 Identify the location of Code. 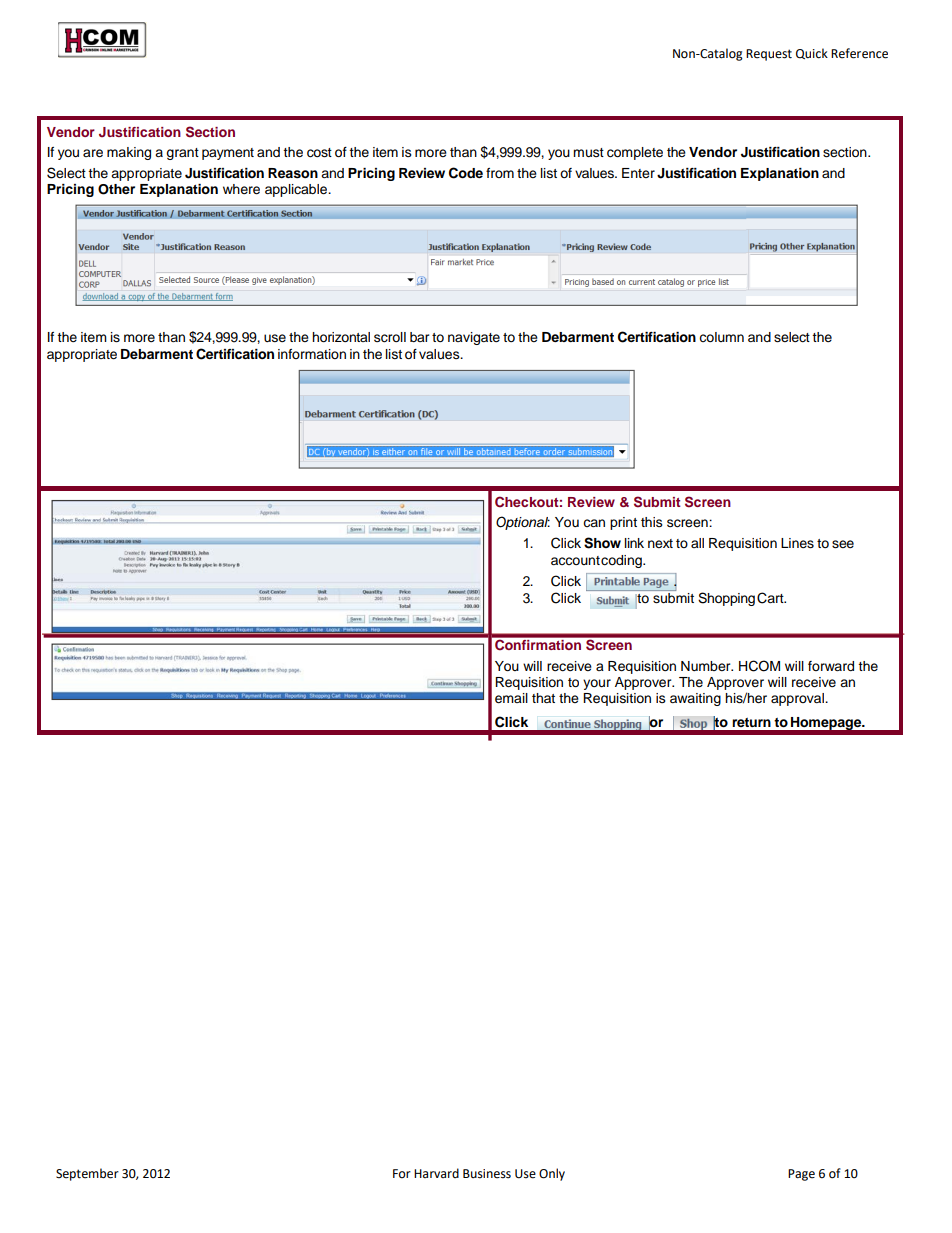
(466, 173).
